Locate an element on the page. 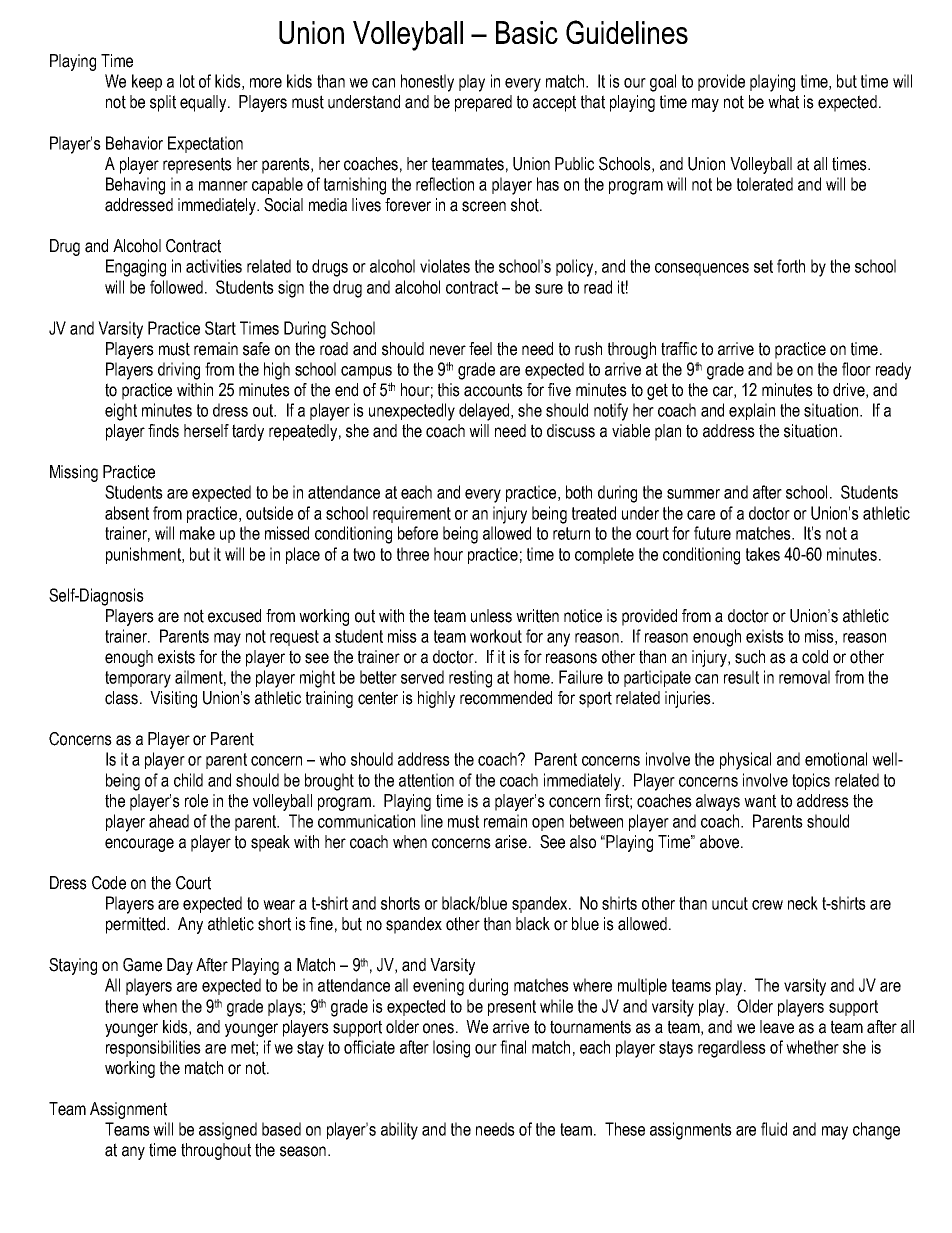  lot is located at coordinates (187, 81).
